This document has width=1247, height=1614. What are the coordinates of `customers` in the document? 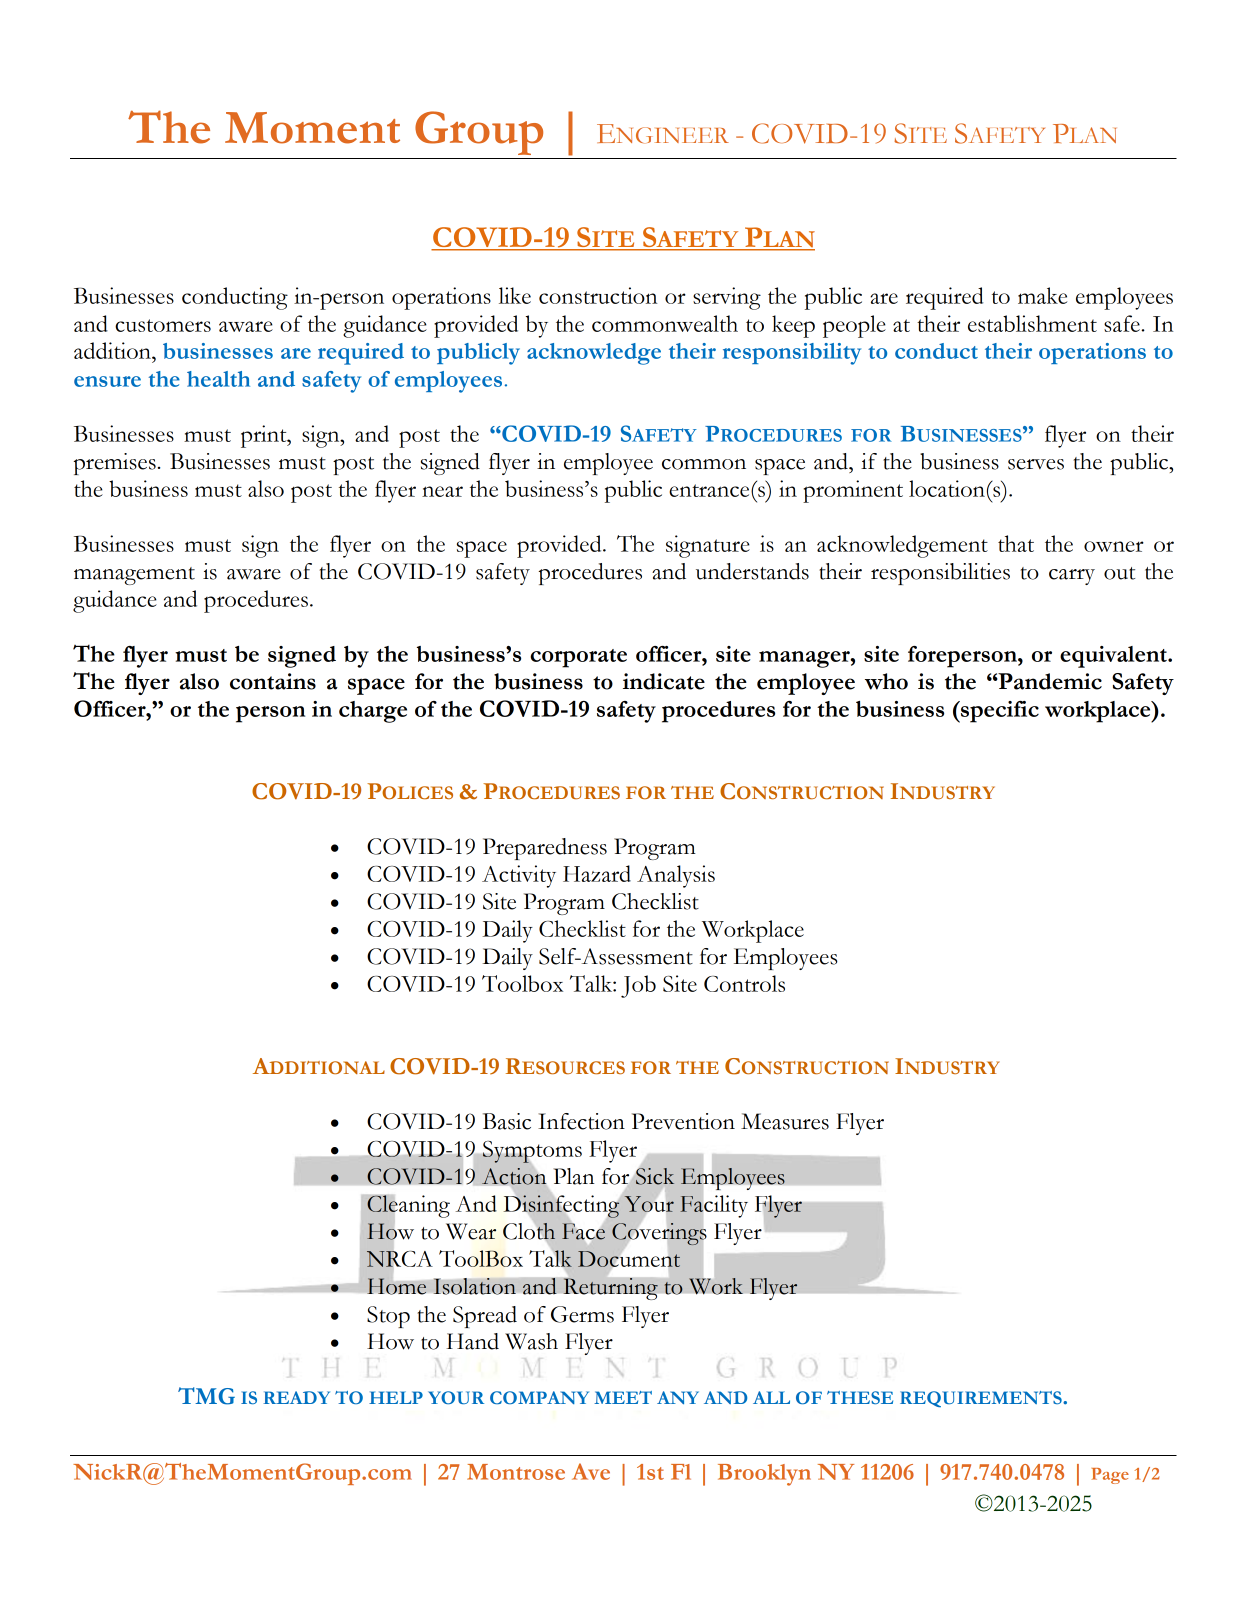 It's located at (163, 325).
